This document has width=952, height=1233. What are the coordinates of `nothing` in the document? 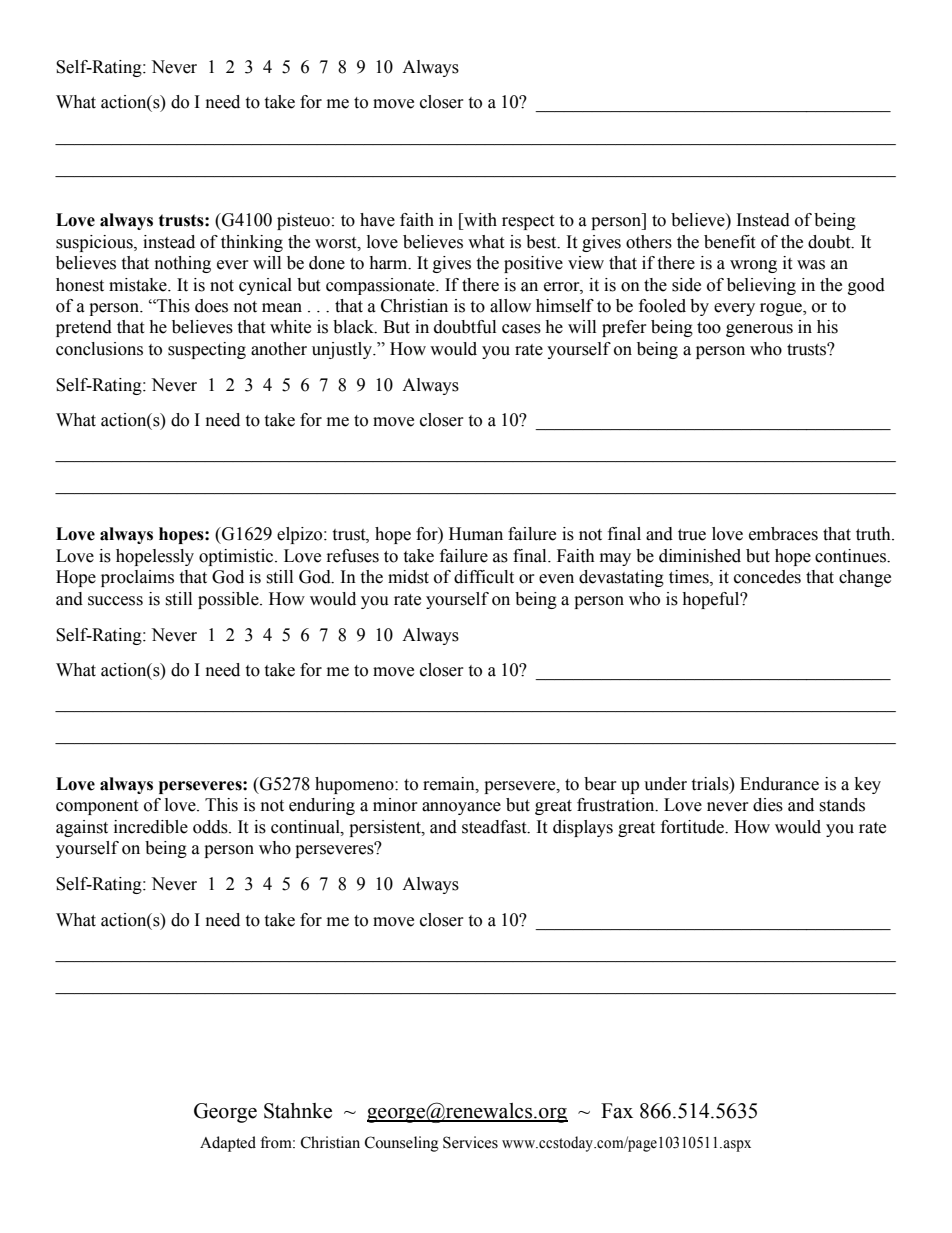 It's located at (183, 264).
